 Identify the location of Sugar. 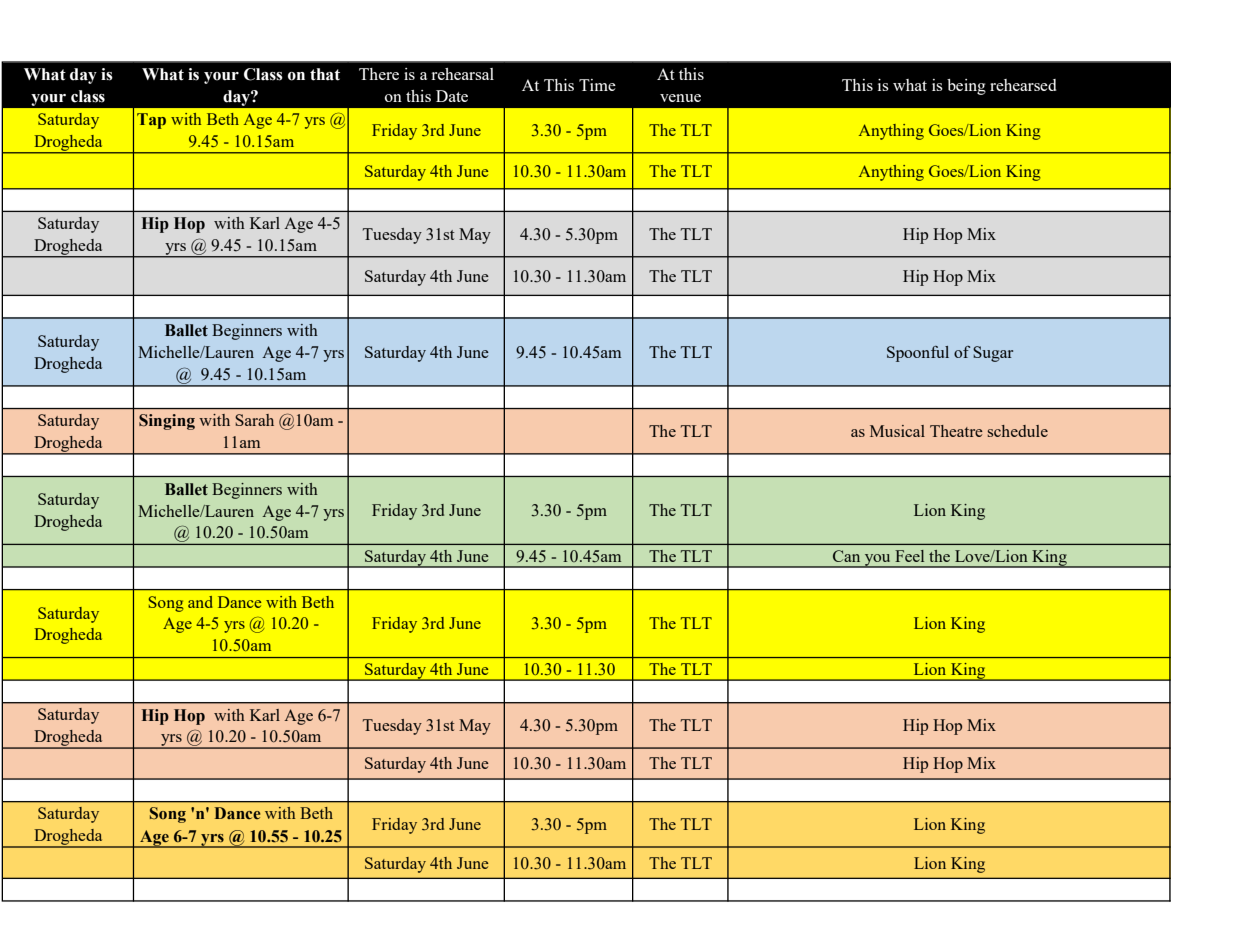
(993, 354).
